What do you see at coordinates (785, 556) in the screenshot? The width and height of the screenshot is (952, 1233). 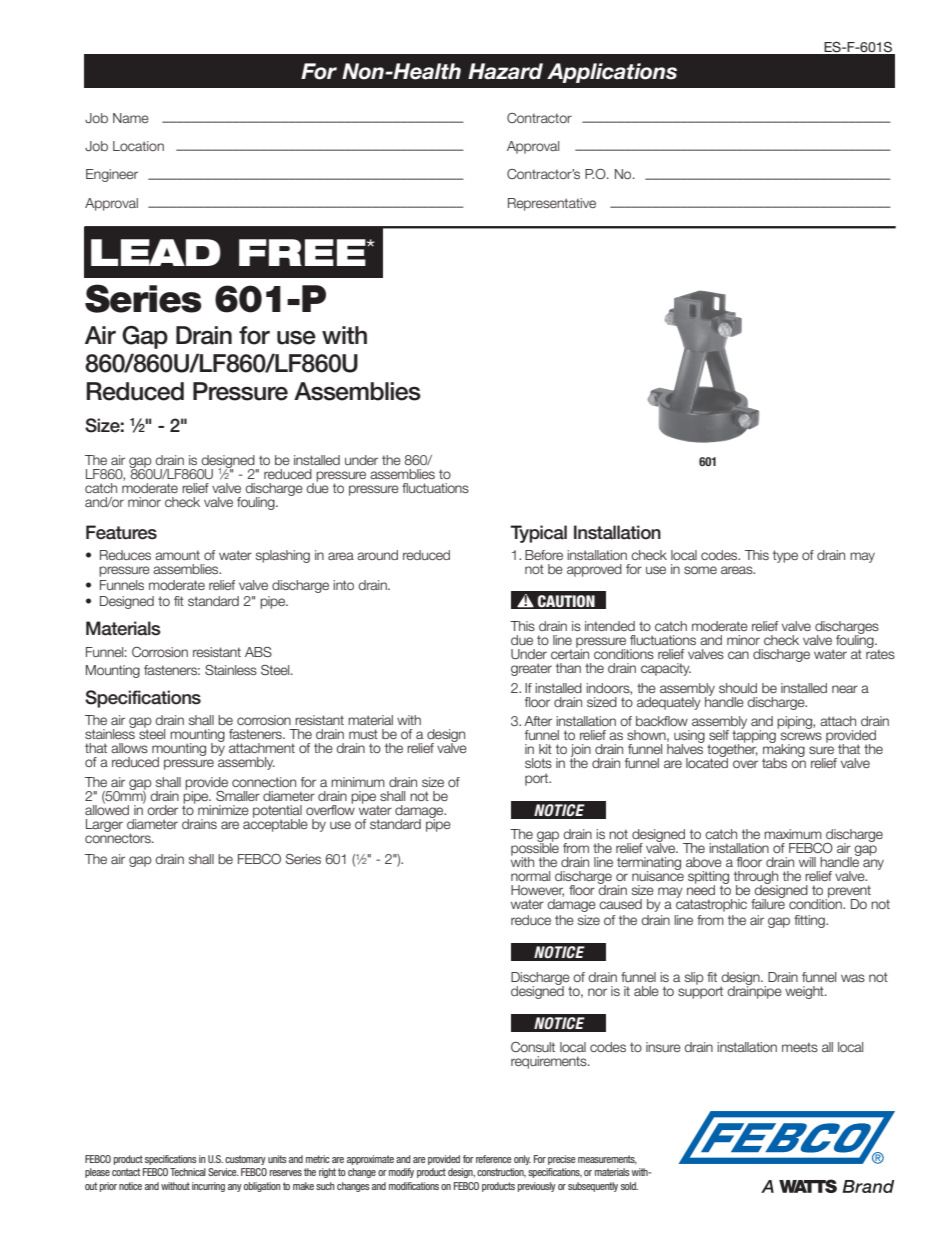 I see `type` at bounding box center [785, 556].
